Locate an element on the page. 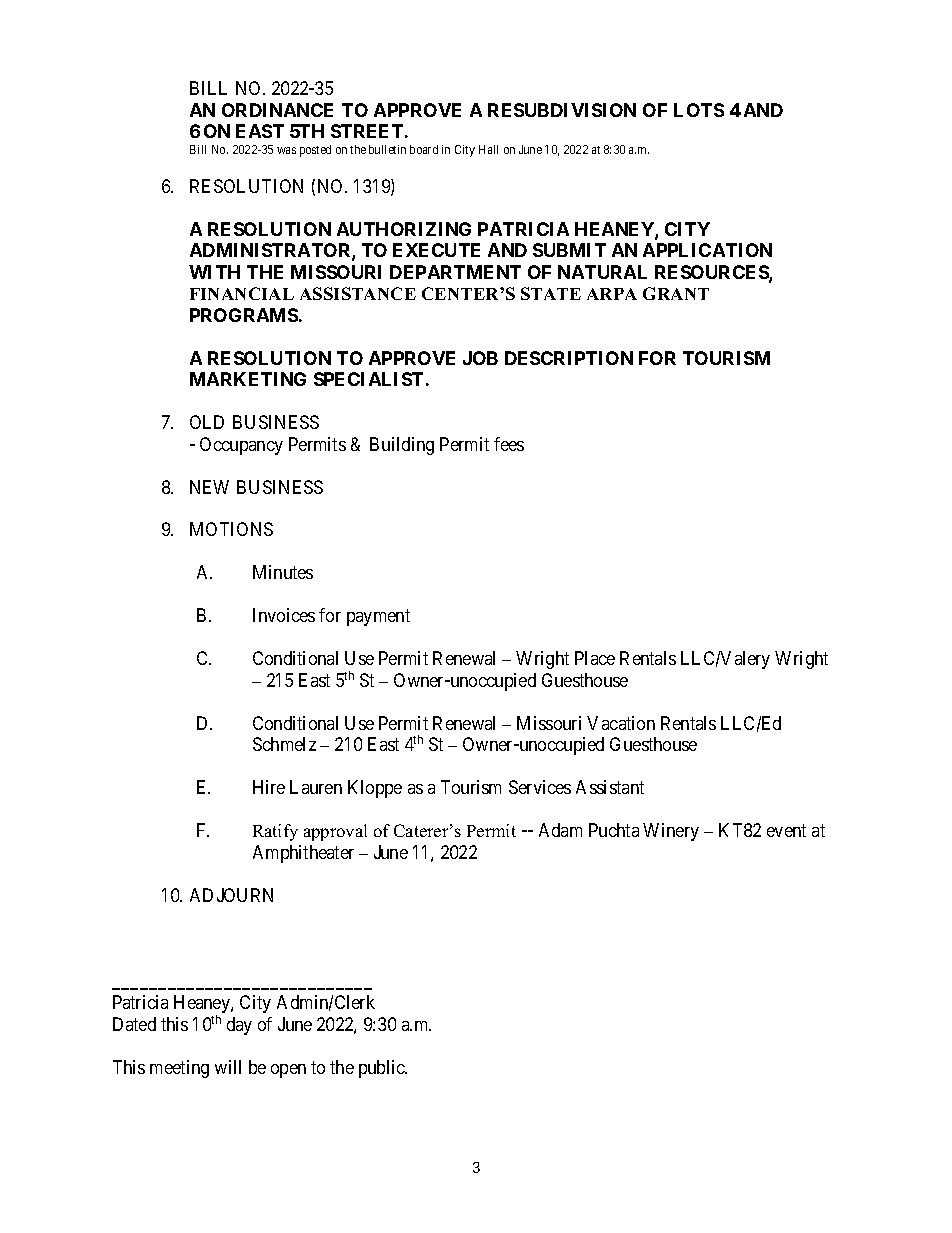 The height and width of the document is (1233, 952). Winery is located at coordinates (671, 832).
